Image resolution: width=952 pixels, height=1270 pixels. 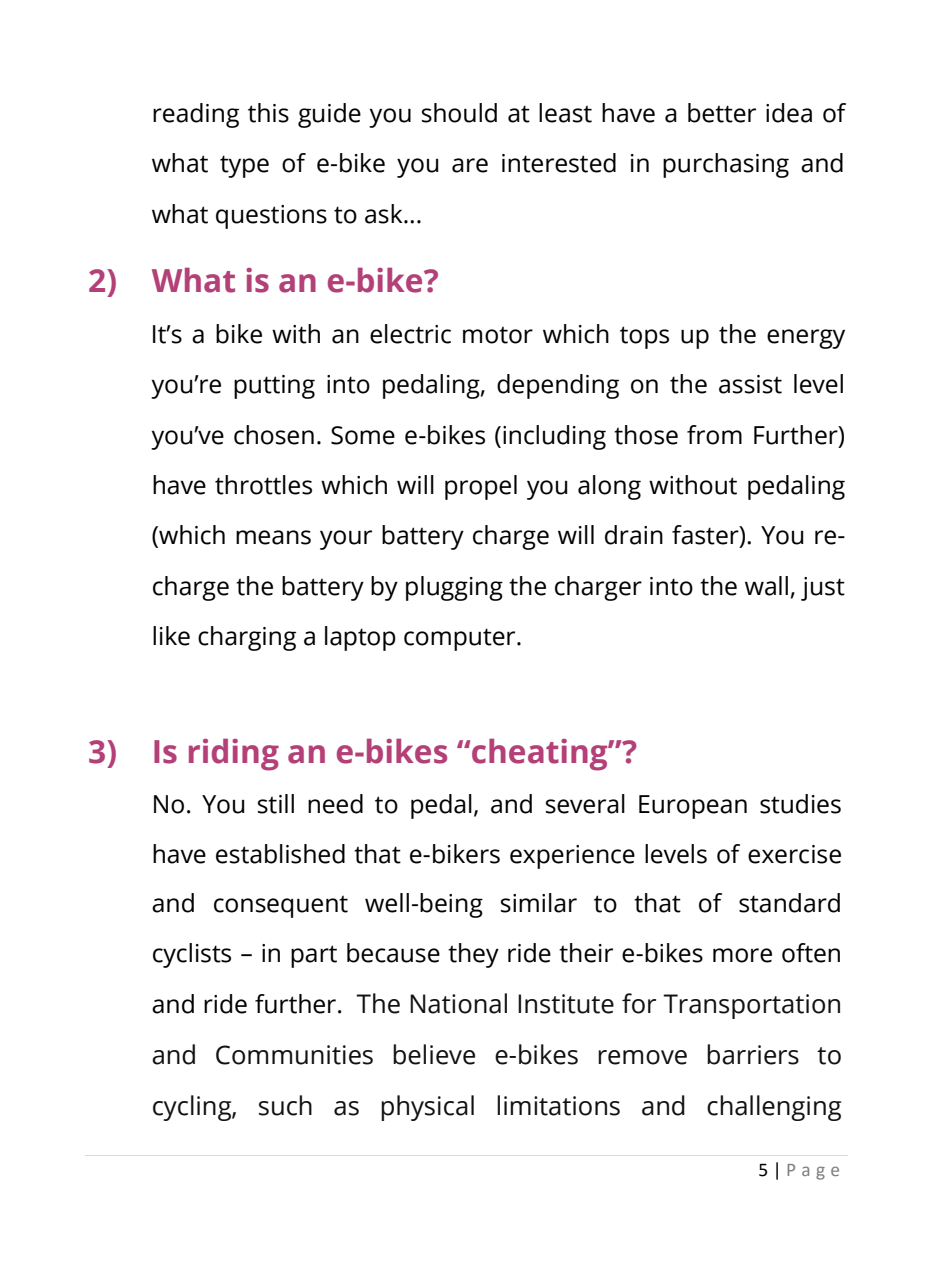 What do you see at coordinates (572, 857) in the screenshot?
I see `experience` at bounding box center [572, 857].
